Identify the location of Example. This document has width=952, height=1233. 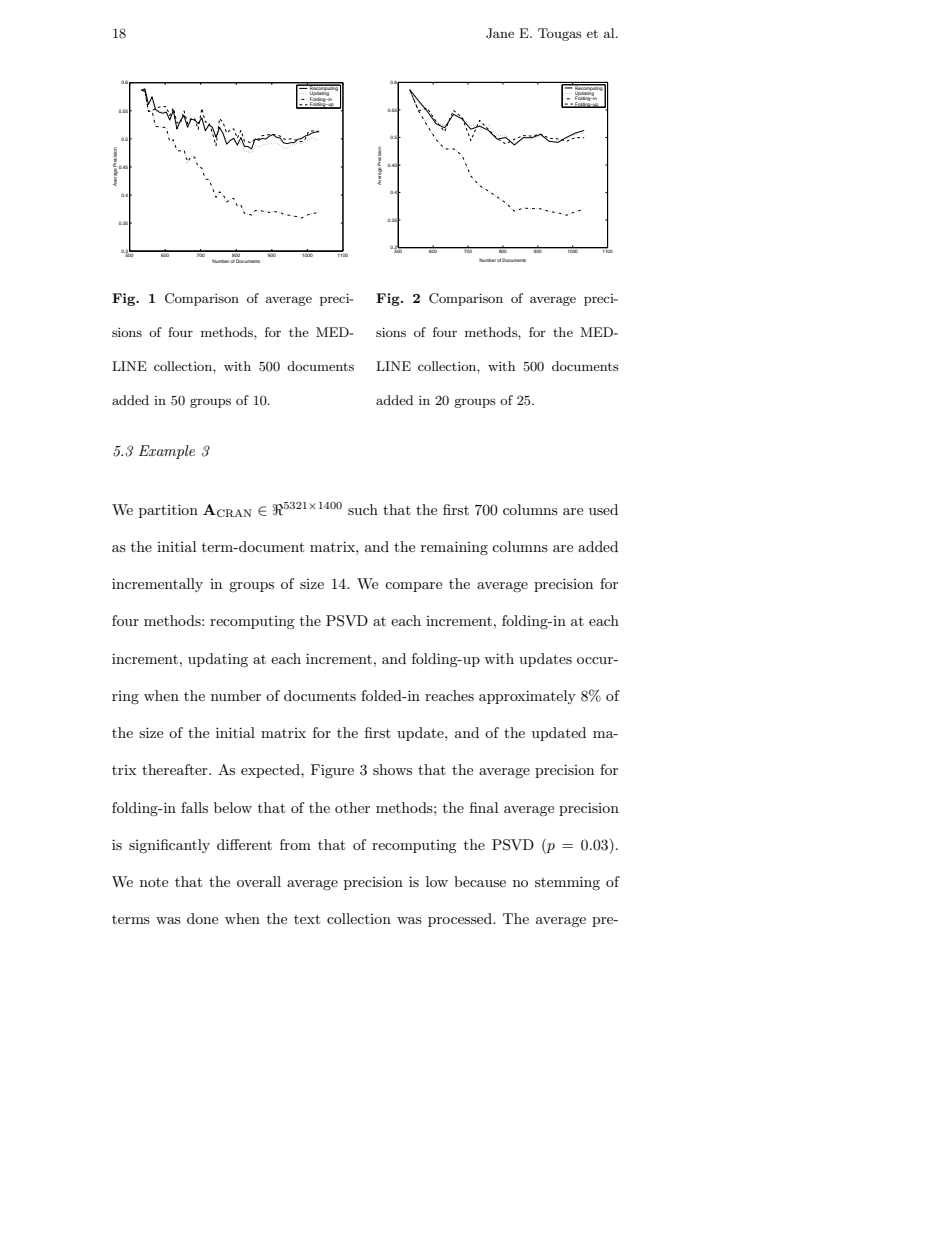
(167, 452).
